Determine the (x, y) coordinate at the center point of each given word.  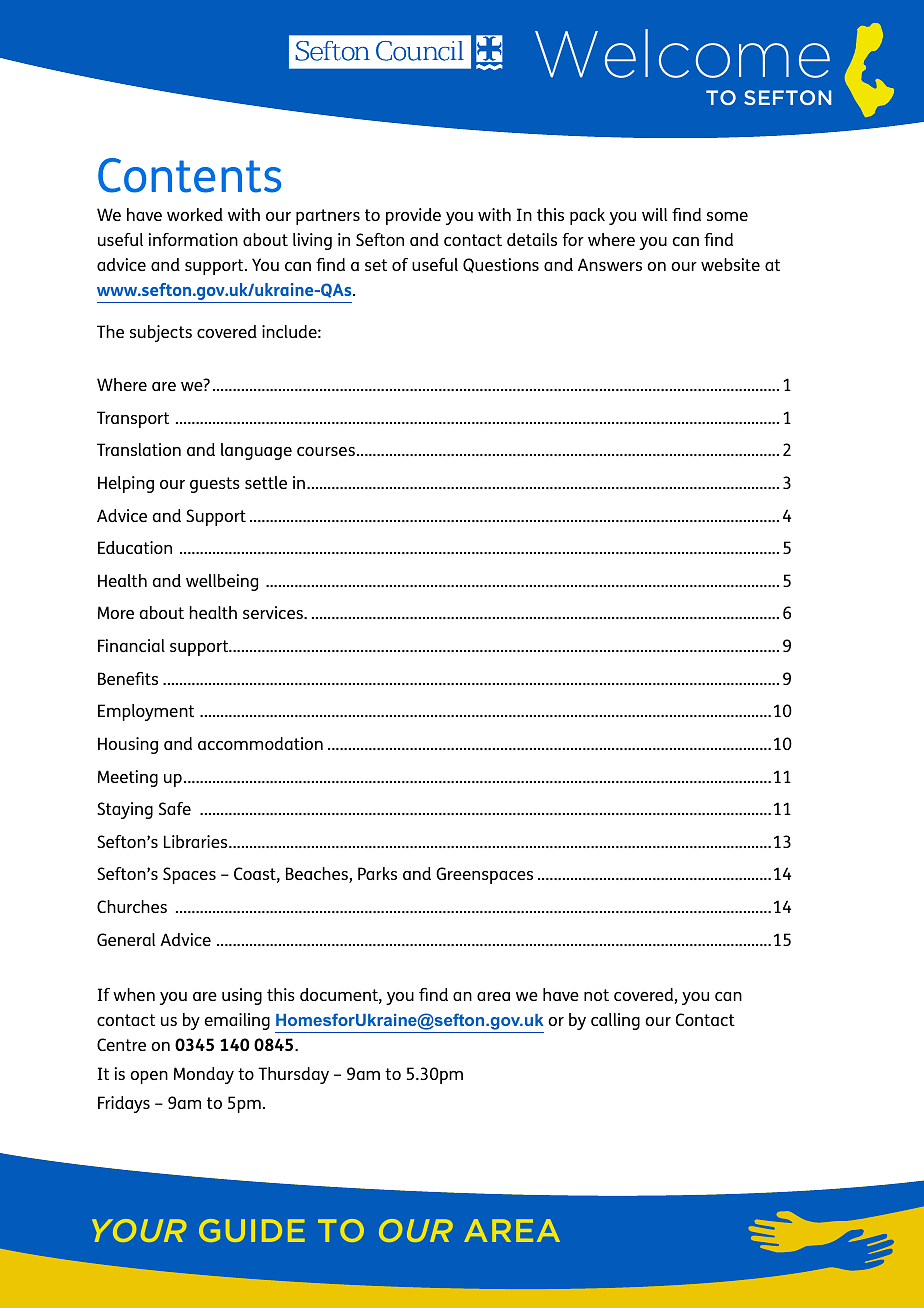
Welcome (682, 53)
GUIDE (251, 1230)
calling (615, 1021)
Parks (377, 873)
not (596, 995)
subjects (161, 333)
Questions (501, 265)
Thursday (293, 1075)
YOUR (139, 1230)
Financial (131, 645)
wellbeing (222, 582)
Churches (132, 906)
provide (413, 216)
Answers (610, 264)
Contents (189, 175)
